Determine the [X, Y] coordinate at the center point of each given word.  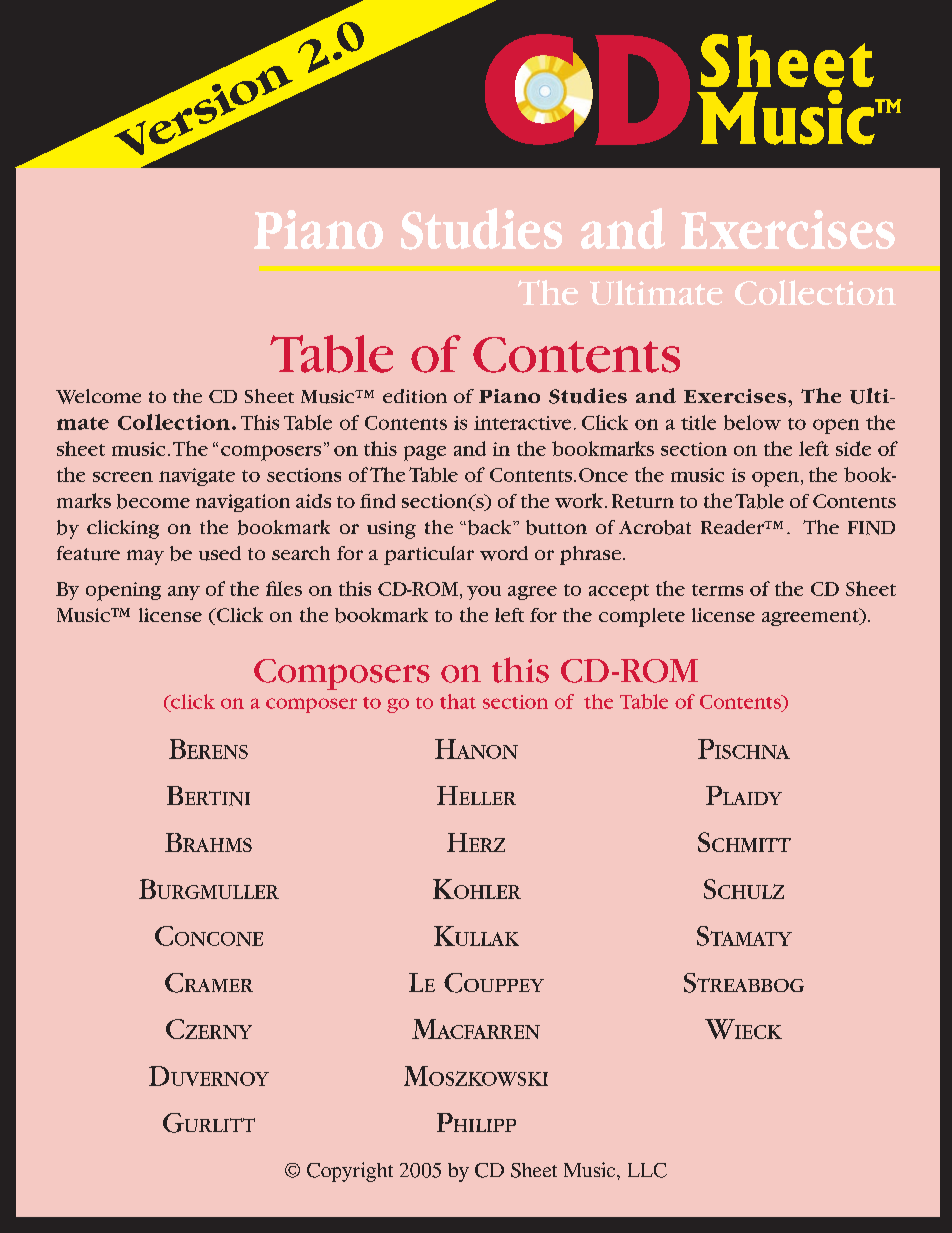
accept [619, 592]
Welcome [98, 396]
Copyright [350, 1172]
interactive [522, 423]
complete [642, 617]
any [184, 593]
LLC [647, 1170]
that [458, 701]
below [752, 422]
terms [717, 590]
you [484, 593]
